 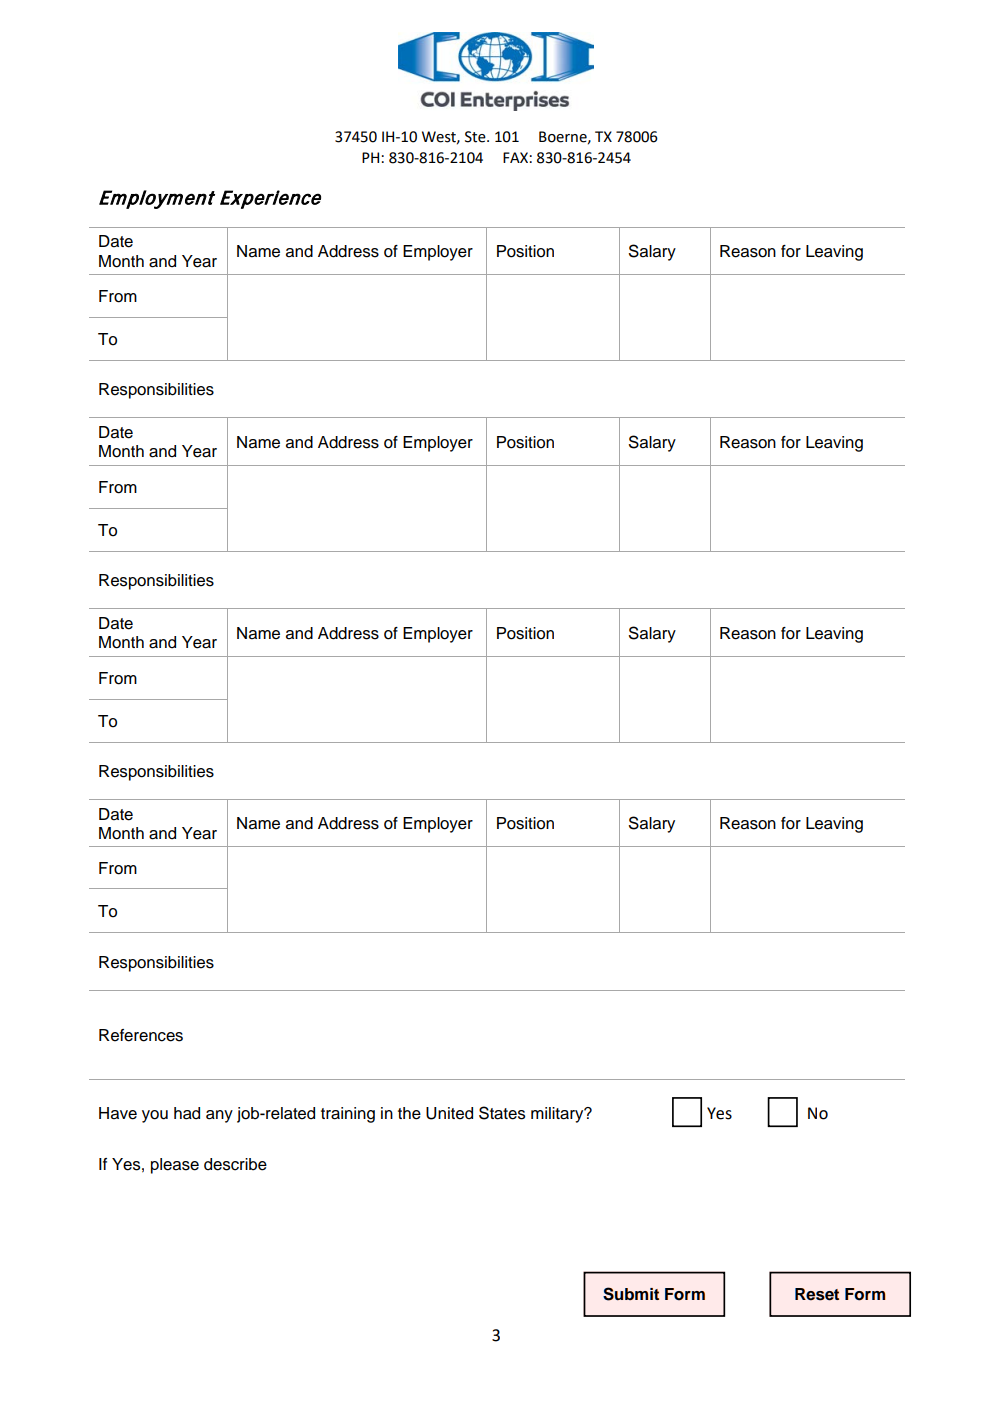 What do you see at coordinates (141, 1035) in the document?
I see `References` at bounding box center [141, 1035].
